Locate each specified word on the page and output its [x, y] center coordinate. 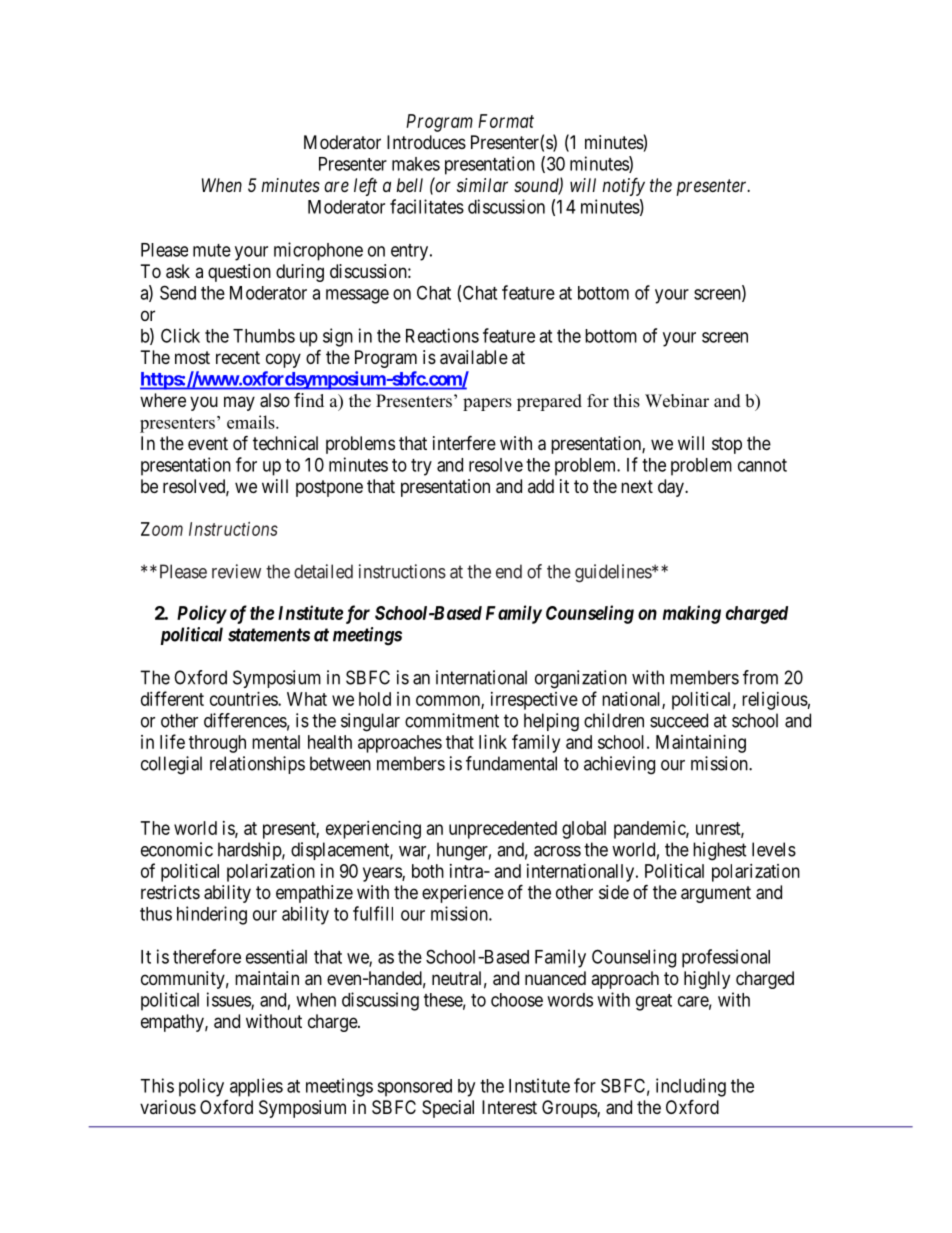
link [493, 742]
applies [256, 1087]
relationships [257, 765]
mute [212, 250]
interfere [464, 442]
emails [252, 422]
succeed [679, 720]
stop [727, 445]
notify [623, 187]
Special [448, 1109]
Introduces [426, 142]
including [691, 1087]
